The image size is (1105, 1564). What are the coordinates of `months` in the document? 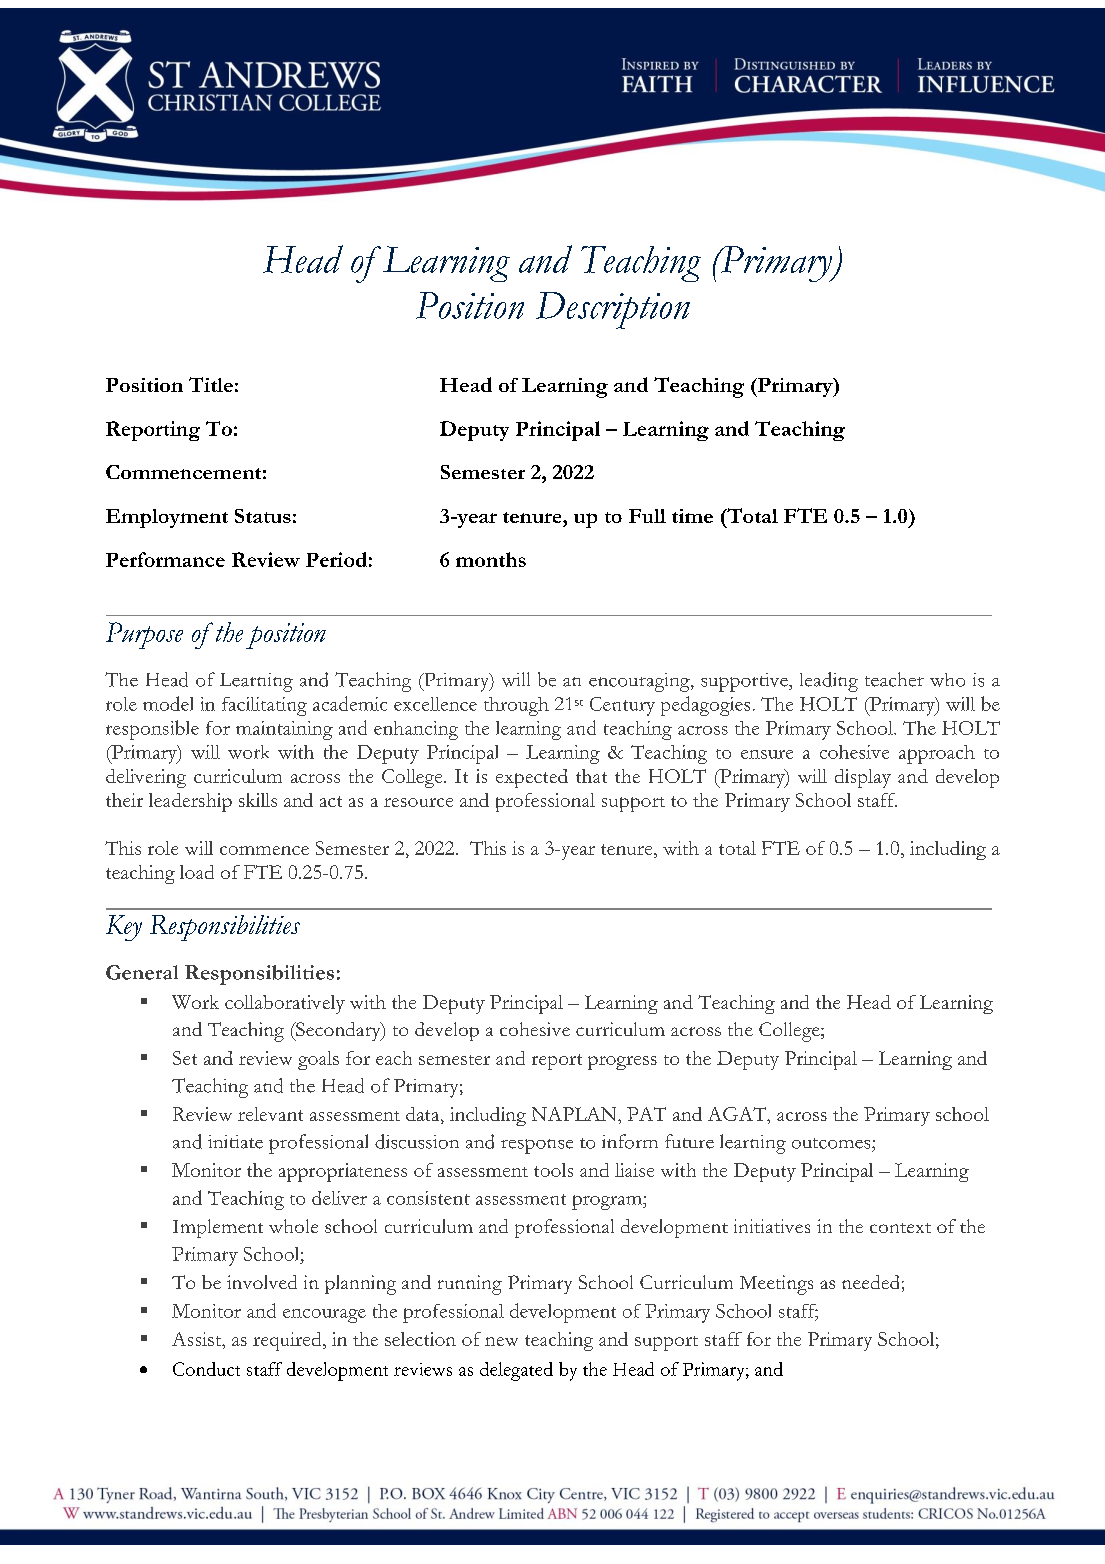 It's located at (491, 559).
